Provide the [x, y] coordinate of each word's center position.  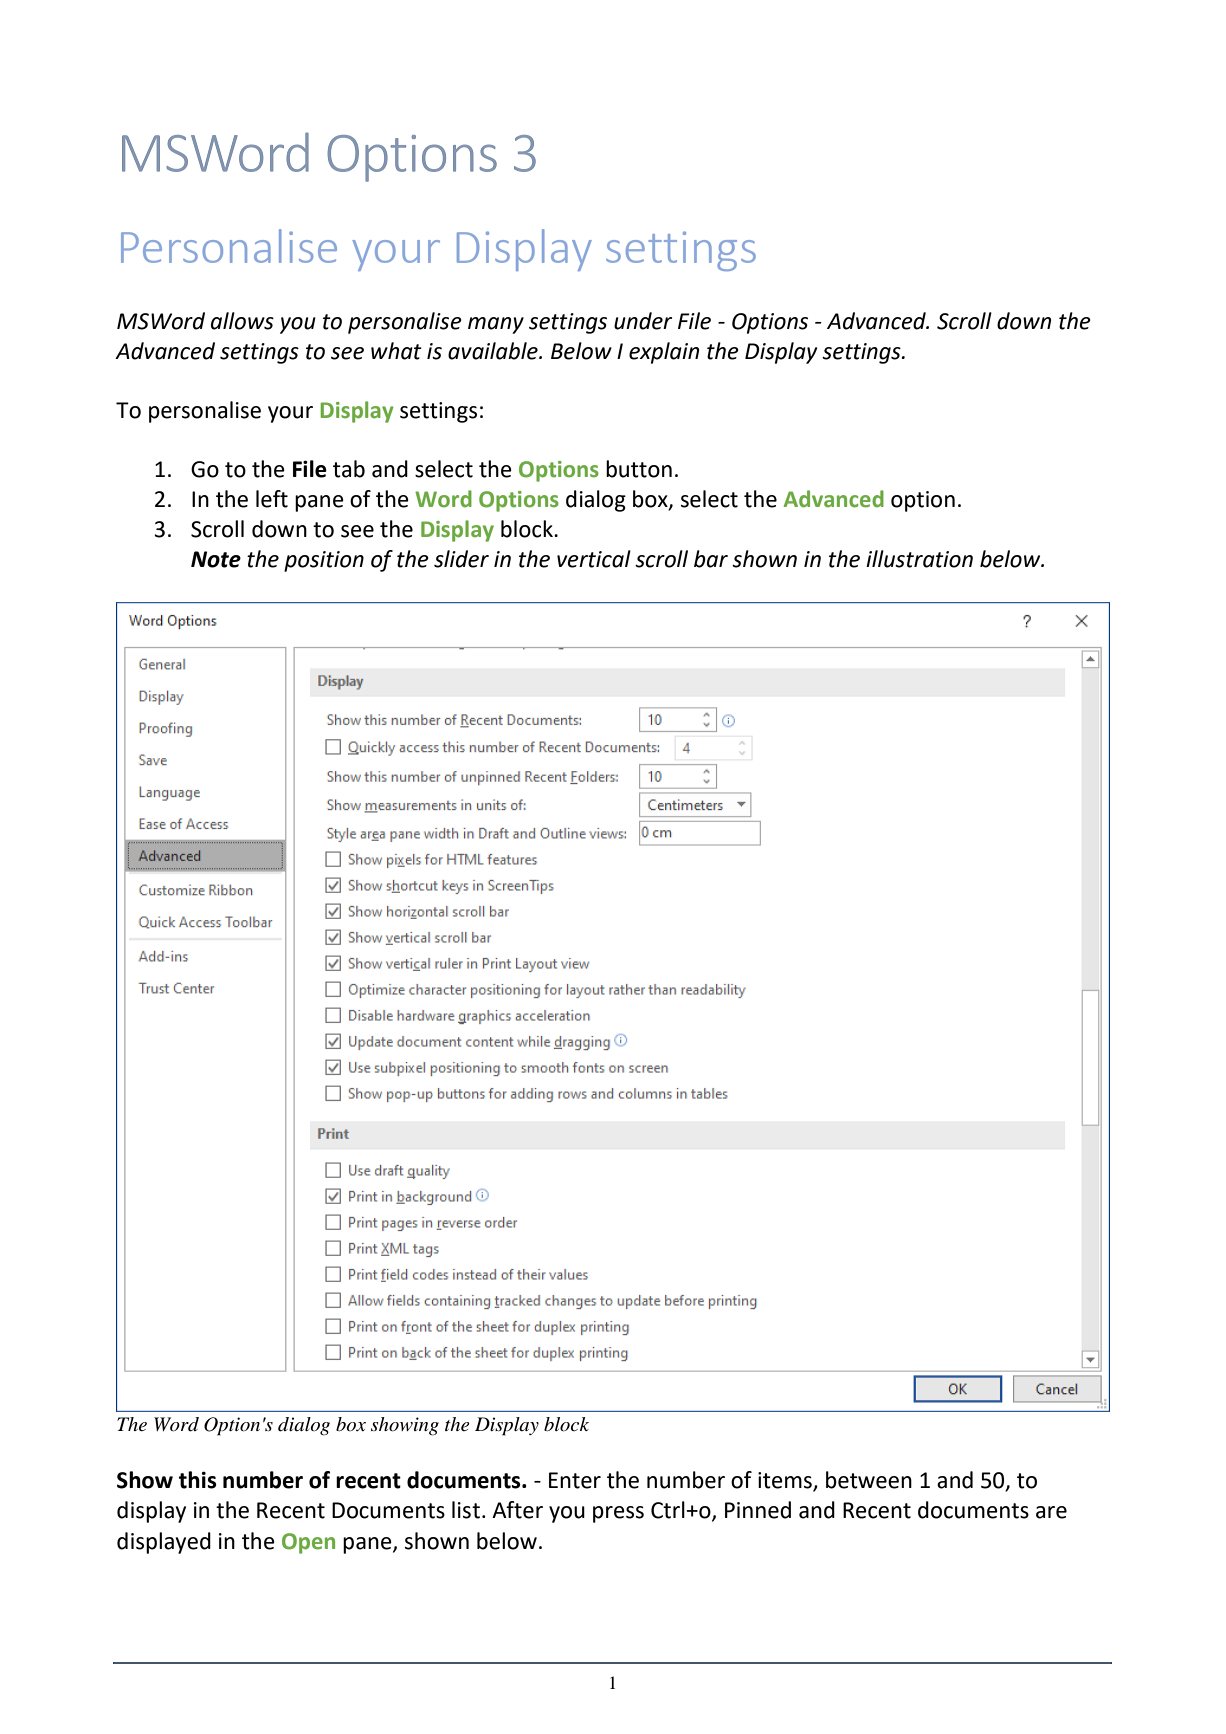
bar [711, 559]
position [324, 561]
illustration [919, 559]
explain [664, 353]
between [869, 1480]
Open [308, 1543]
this [198, 1480]
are [1051, 1512]
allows [242, 321]
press [618, 1514]
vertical [594, 559]
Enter [575, 1480]
